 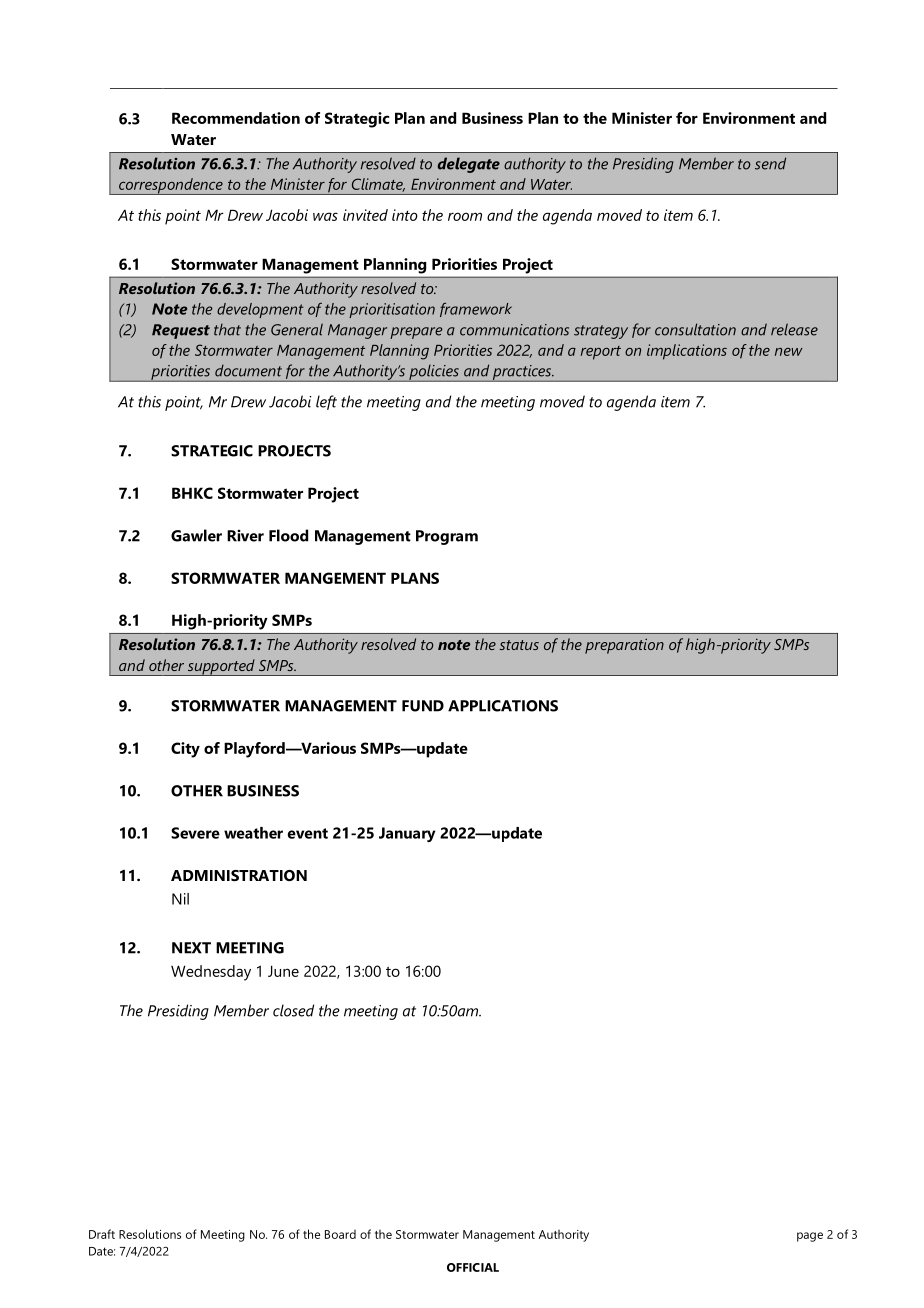 I want to click on supported, so click(x=221, y=667).
